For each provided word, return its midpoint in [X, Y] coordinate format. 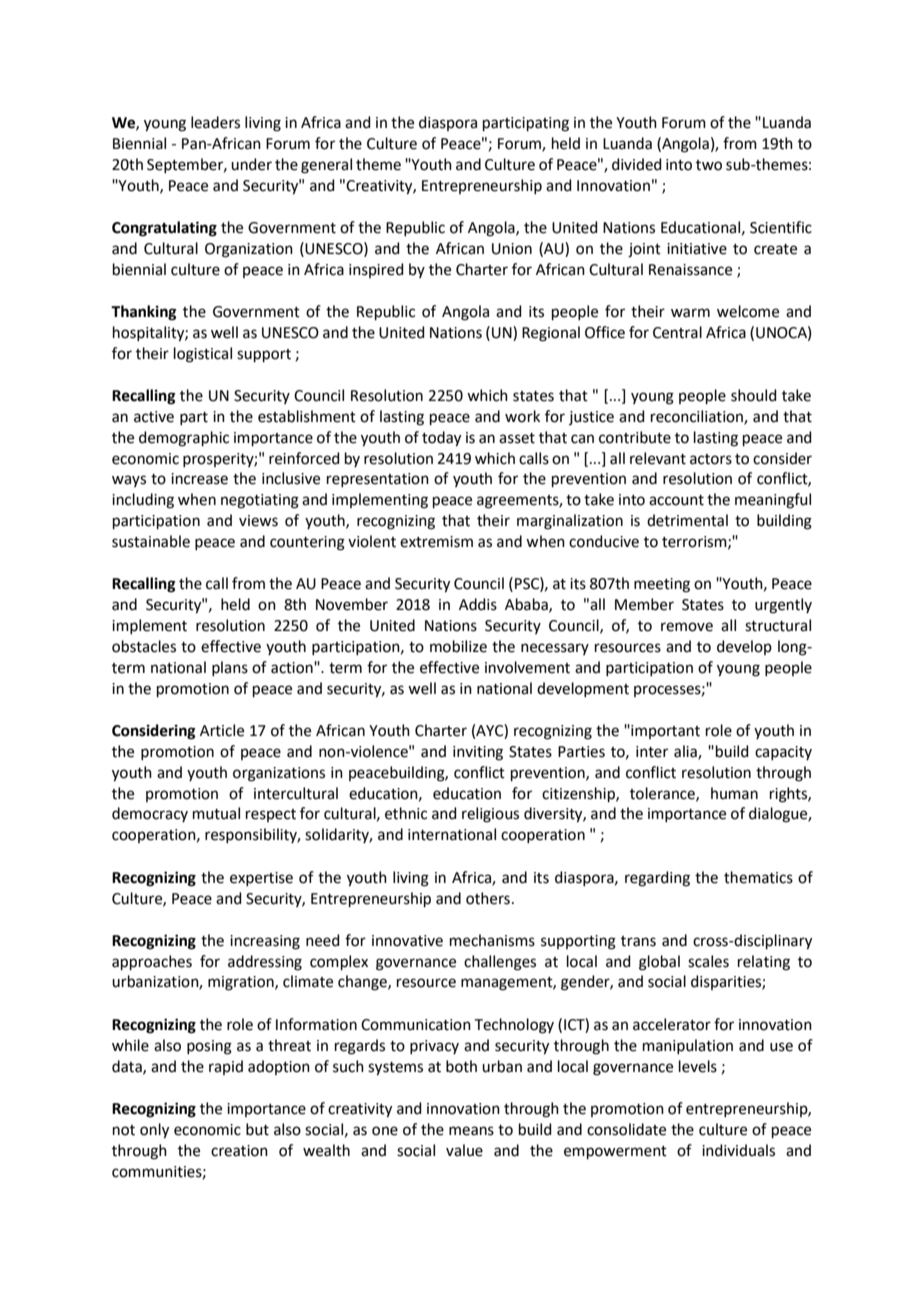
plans [230, 668]
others [488, 898]
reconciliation [698, 417]
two [709, 165]
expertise [261, 879]
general [326, 166]
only [154, 1131]
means [471, 1131]
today [441, 439]
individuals [738, 1150]
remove [687, 627]
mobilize [458, 646]
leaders [215, 122]
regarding [657, 879]
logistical [203, 355]
